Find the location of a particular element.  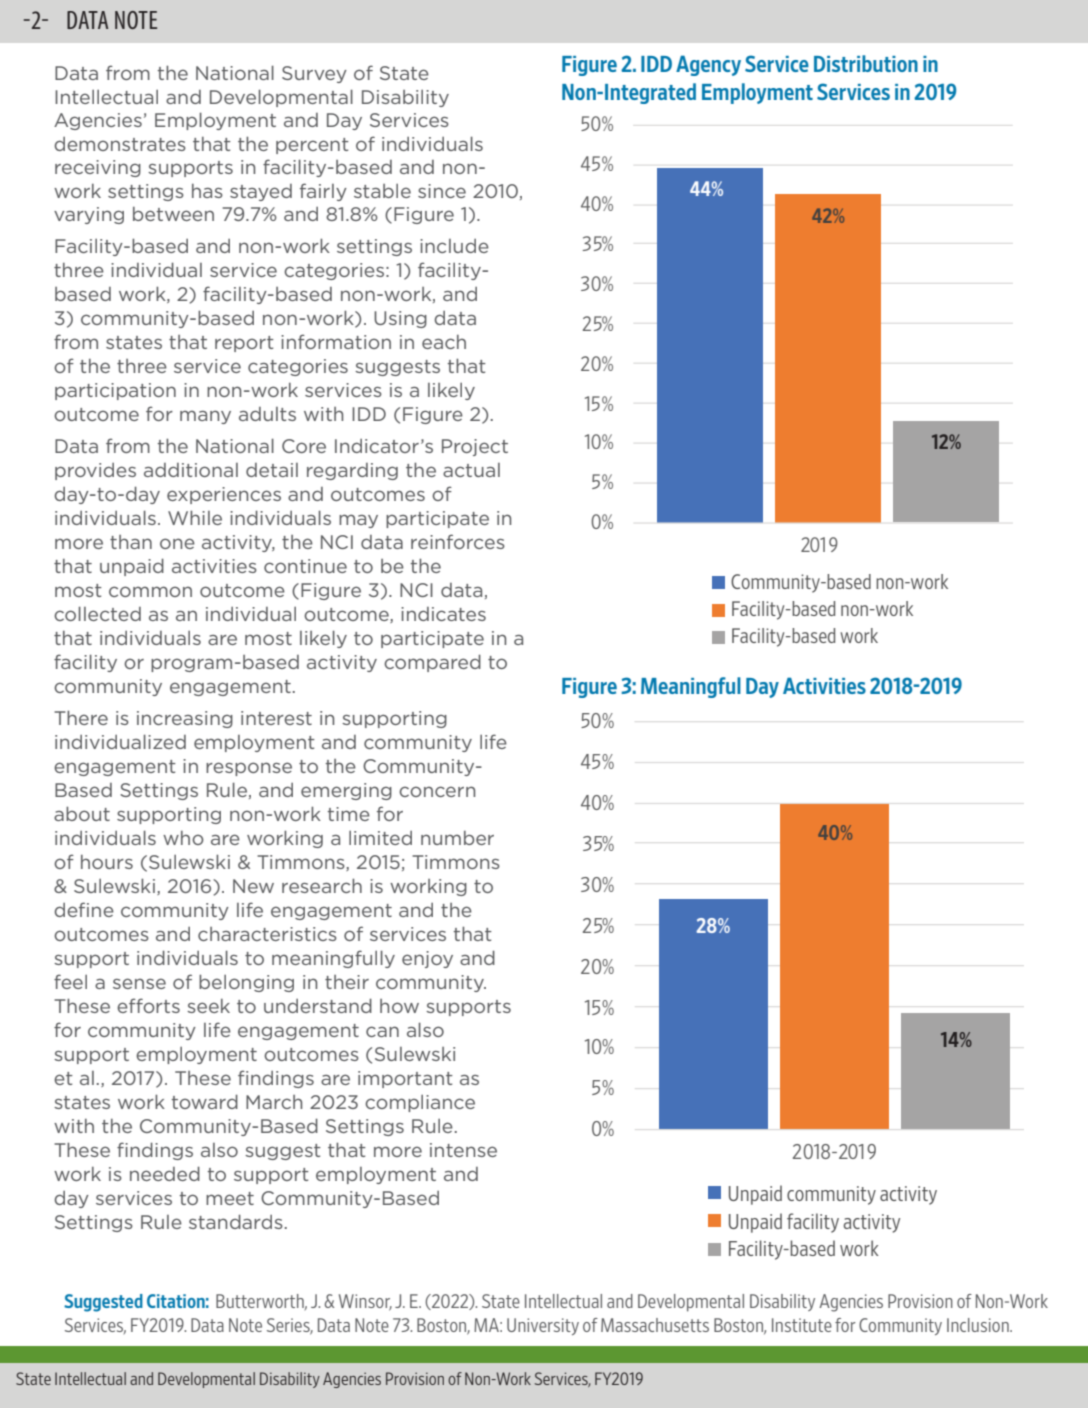

reinforces is located at coordinates (458, 541).
